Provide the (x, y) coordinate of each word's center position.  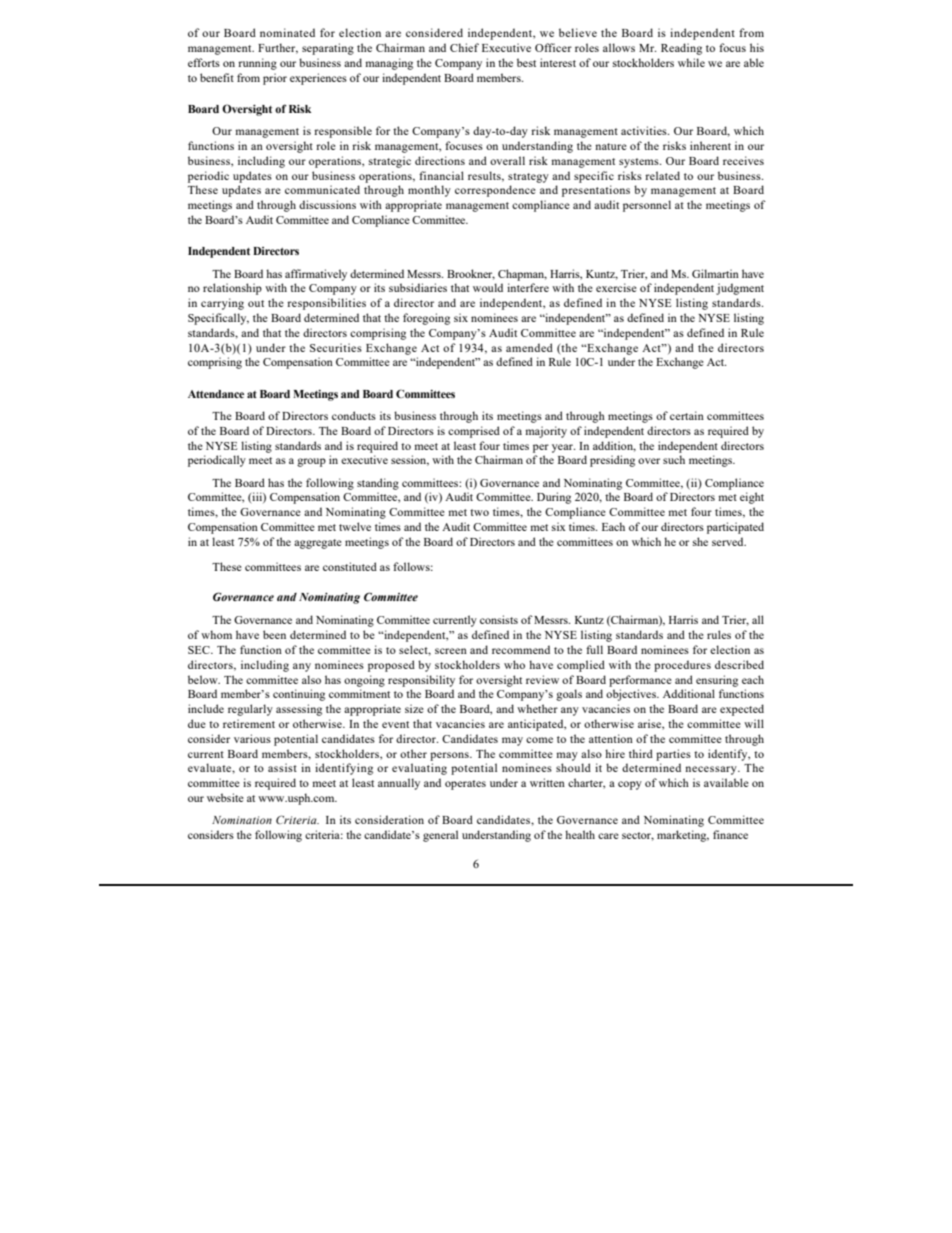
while (691, 62)
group (311, 462)
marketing (683, 836)
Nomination (242, 820)
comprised (474, 432)
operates (465, 785)
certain (687, 415)
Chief (464, 47)
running (257, 64)
